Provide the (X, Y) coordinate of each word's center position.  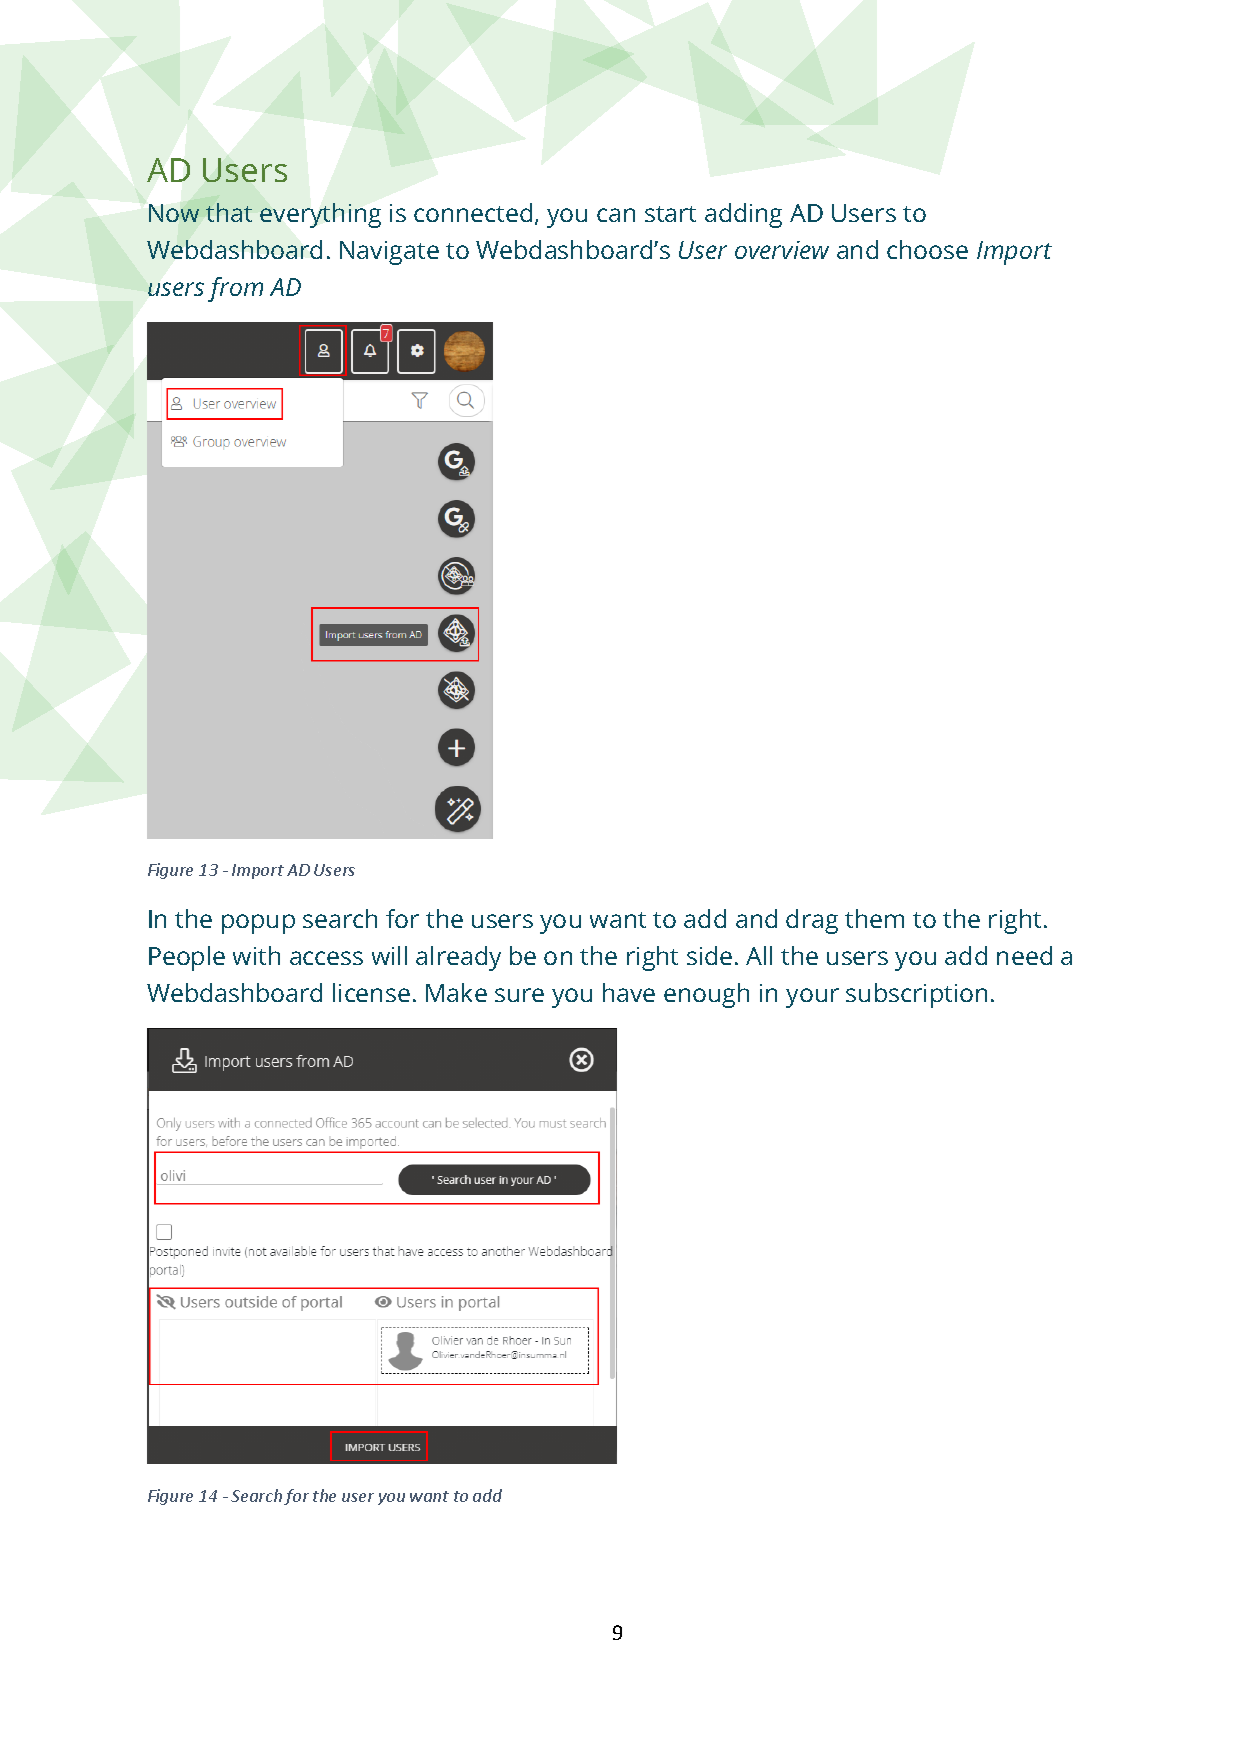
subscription (916, 995)
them (874, 918)
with (256, 955)
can (616, 215)
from (235, 289)
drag (812, 921)
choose (927, 249)
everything (320, 215)
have (629, 992)
